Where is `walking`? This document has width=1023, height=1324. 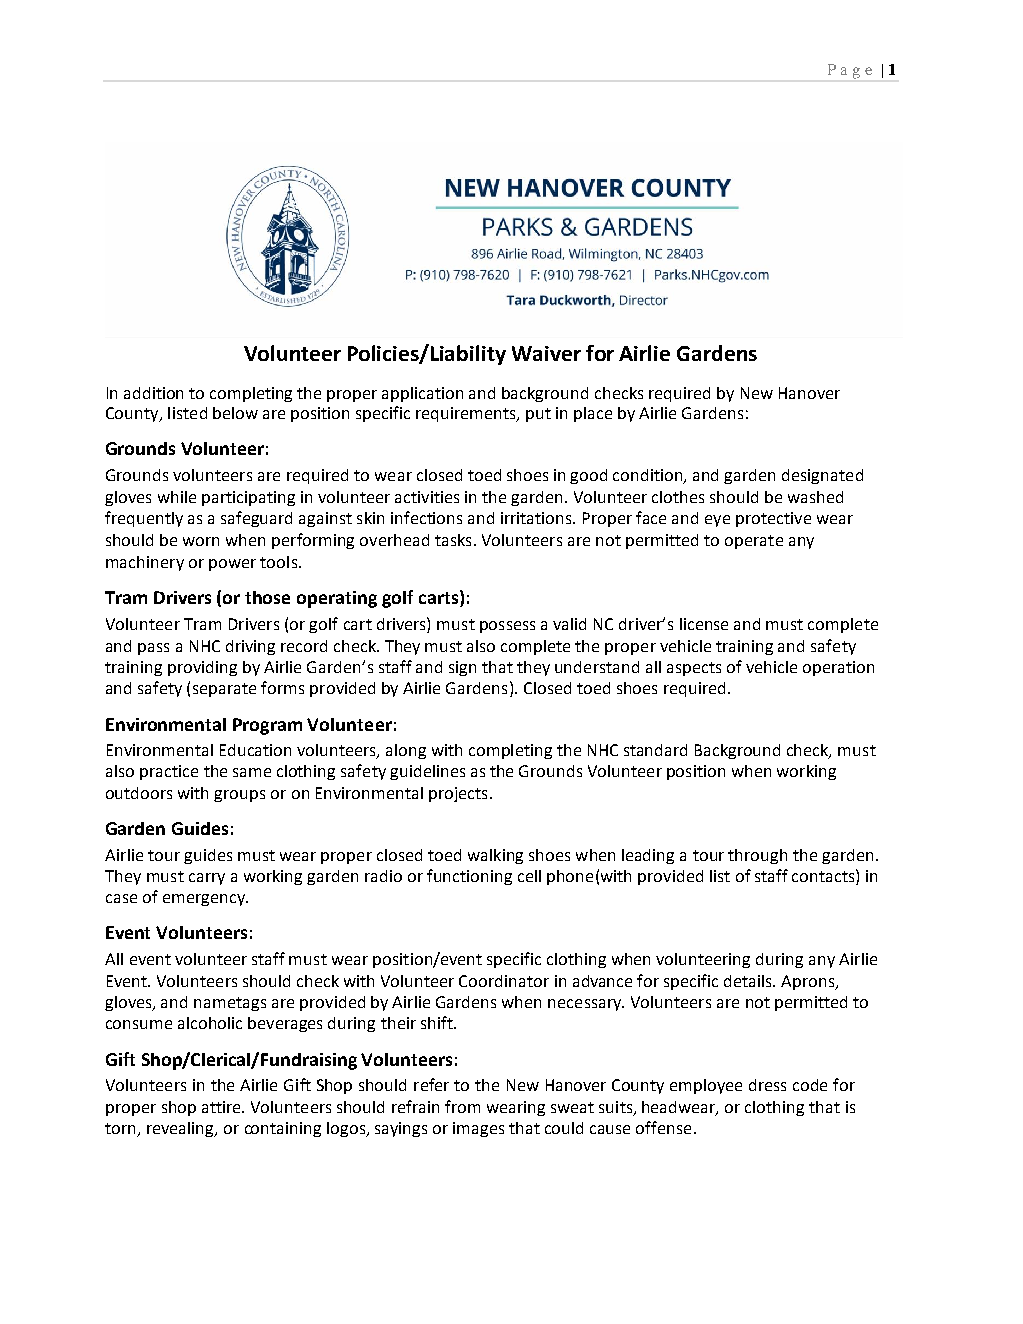
walking is located at coordinates (495, 856).
